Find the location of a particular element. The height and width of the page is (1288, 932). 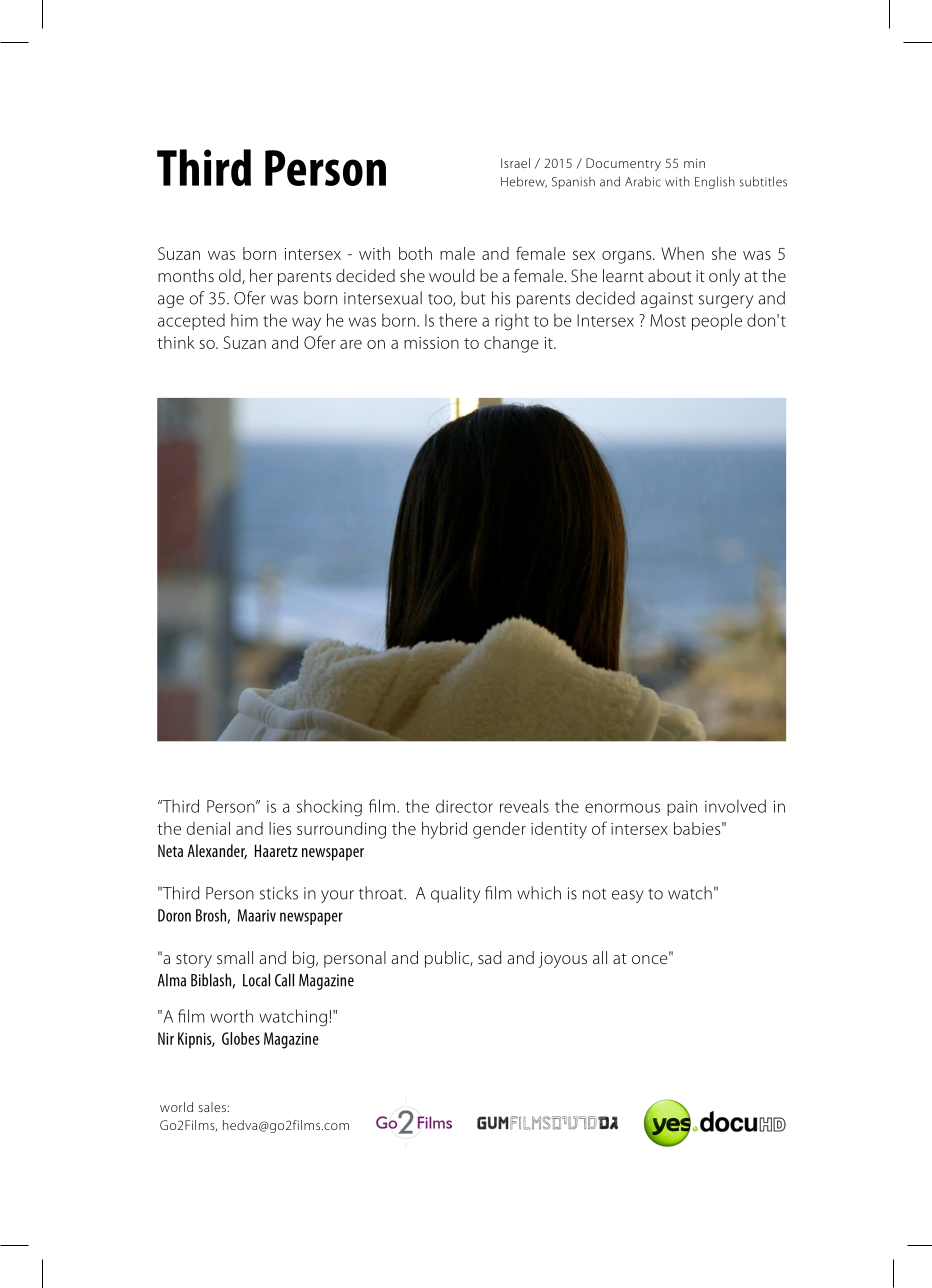

English is located at coordinates (715, 182).
